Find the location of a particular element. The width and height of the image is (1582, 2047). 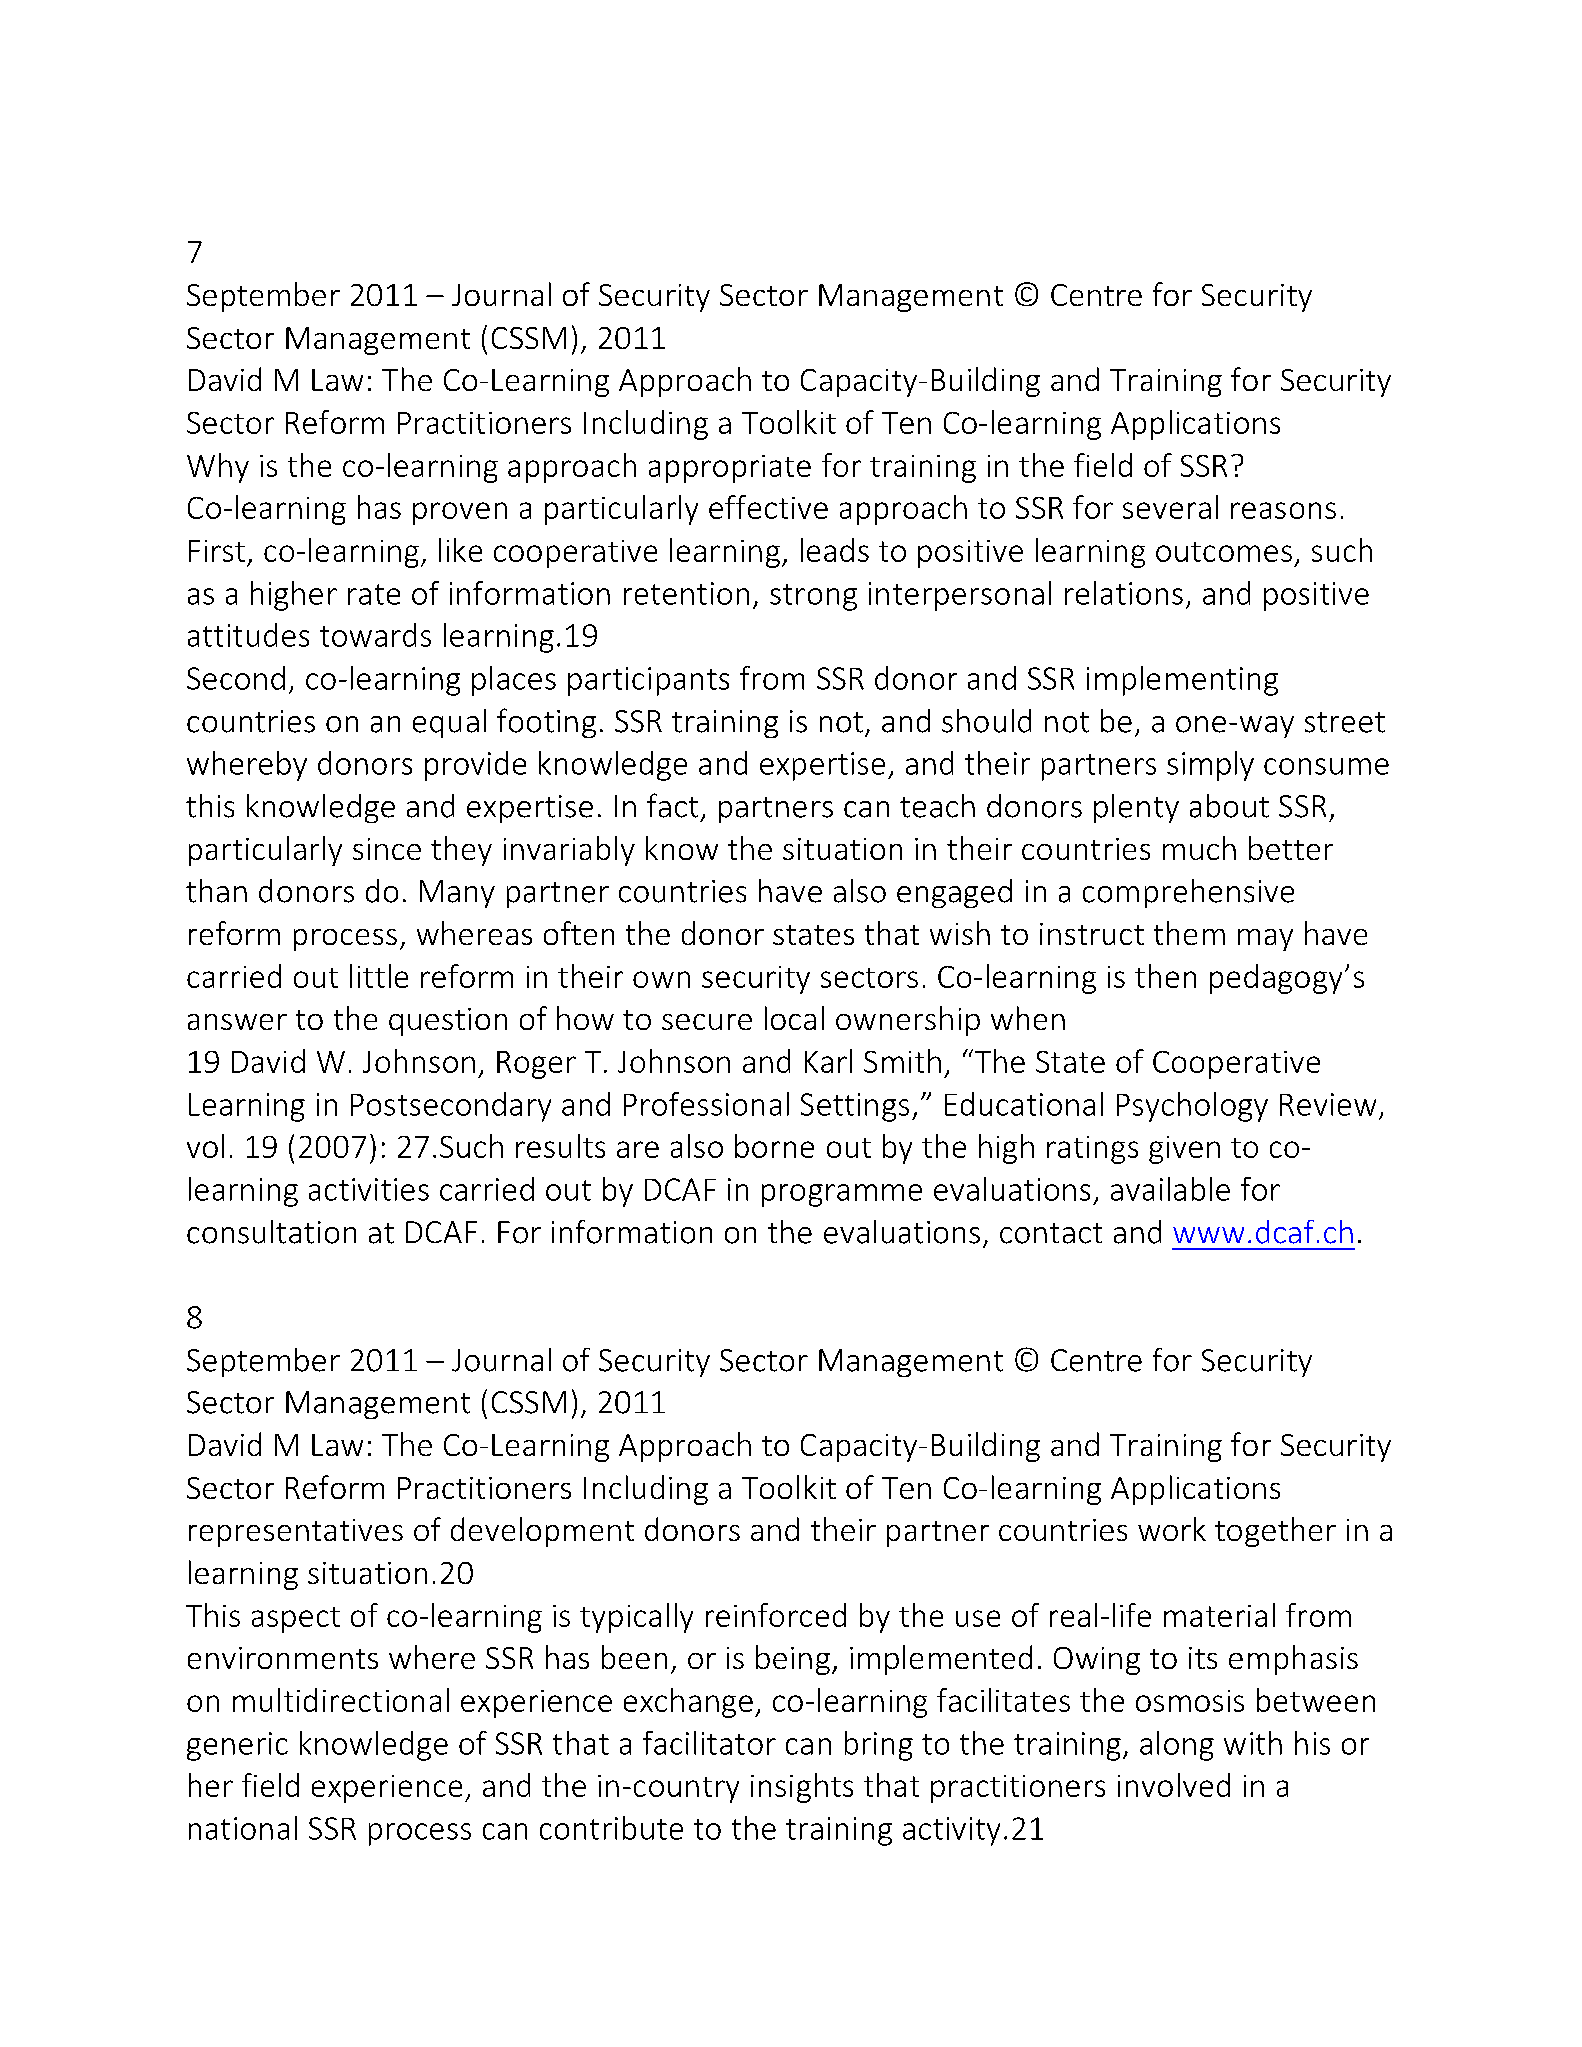

local is located at coordinates (794, 1018).
